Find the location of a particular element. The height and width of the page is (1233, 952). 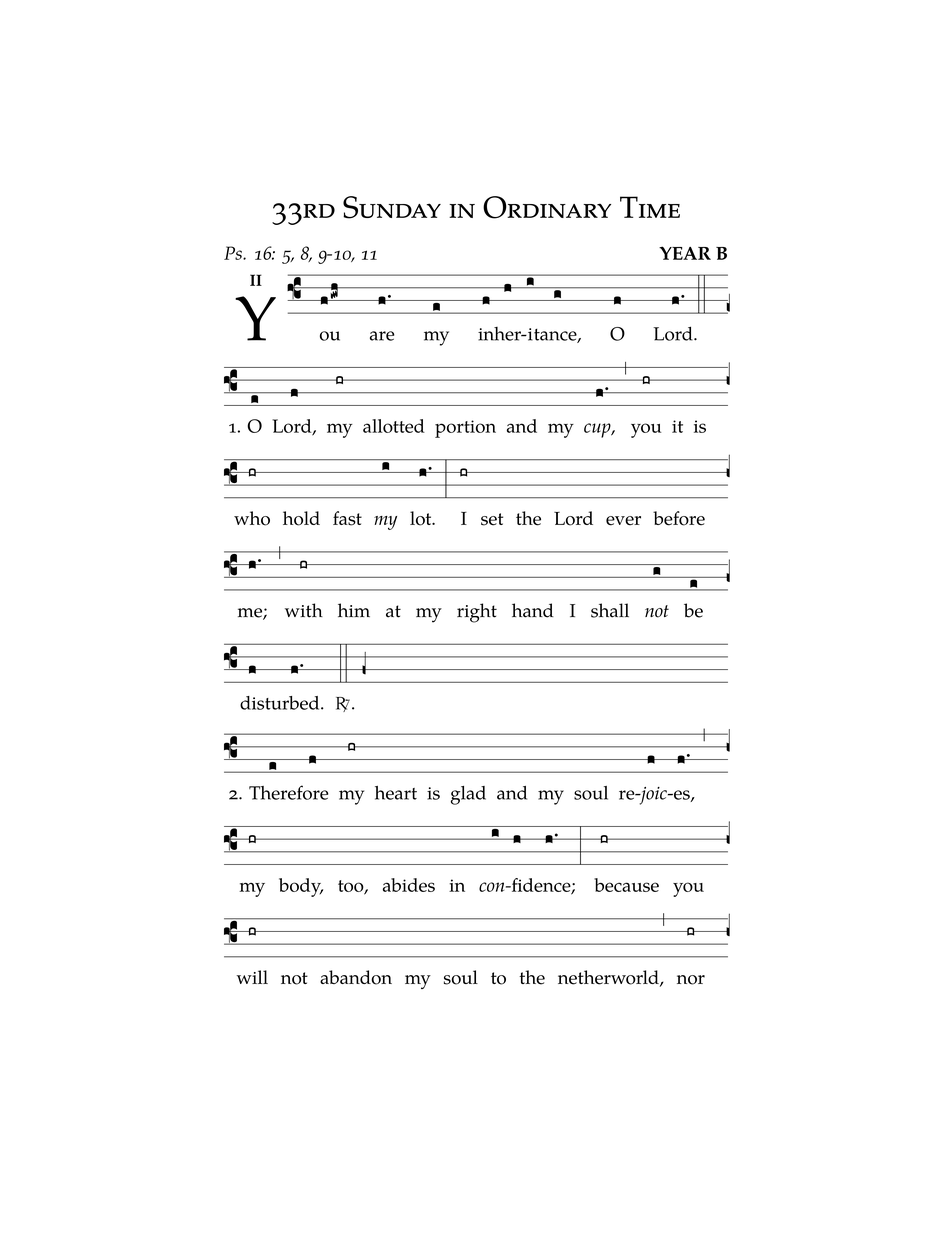

portion is located at coordinates (465, 429).
